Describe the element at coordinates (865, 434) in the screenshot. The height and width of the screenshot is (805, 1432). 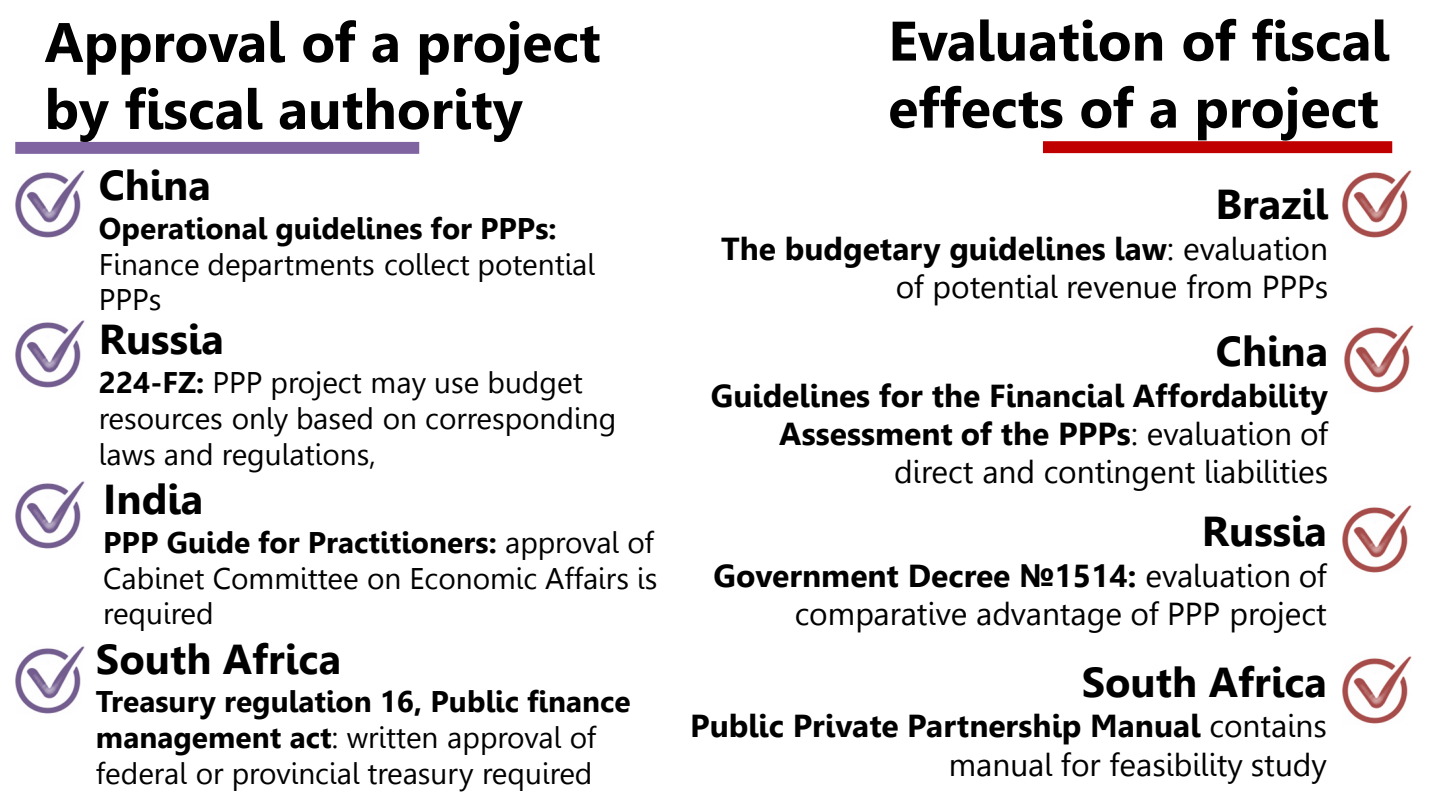
I see `Assessment` at that location.
